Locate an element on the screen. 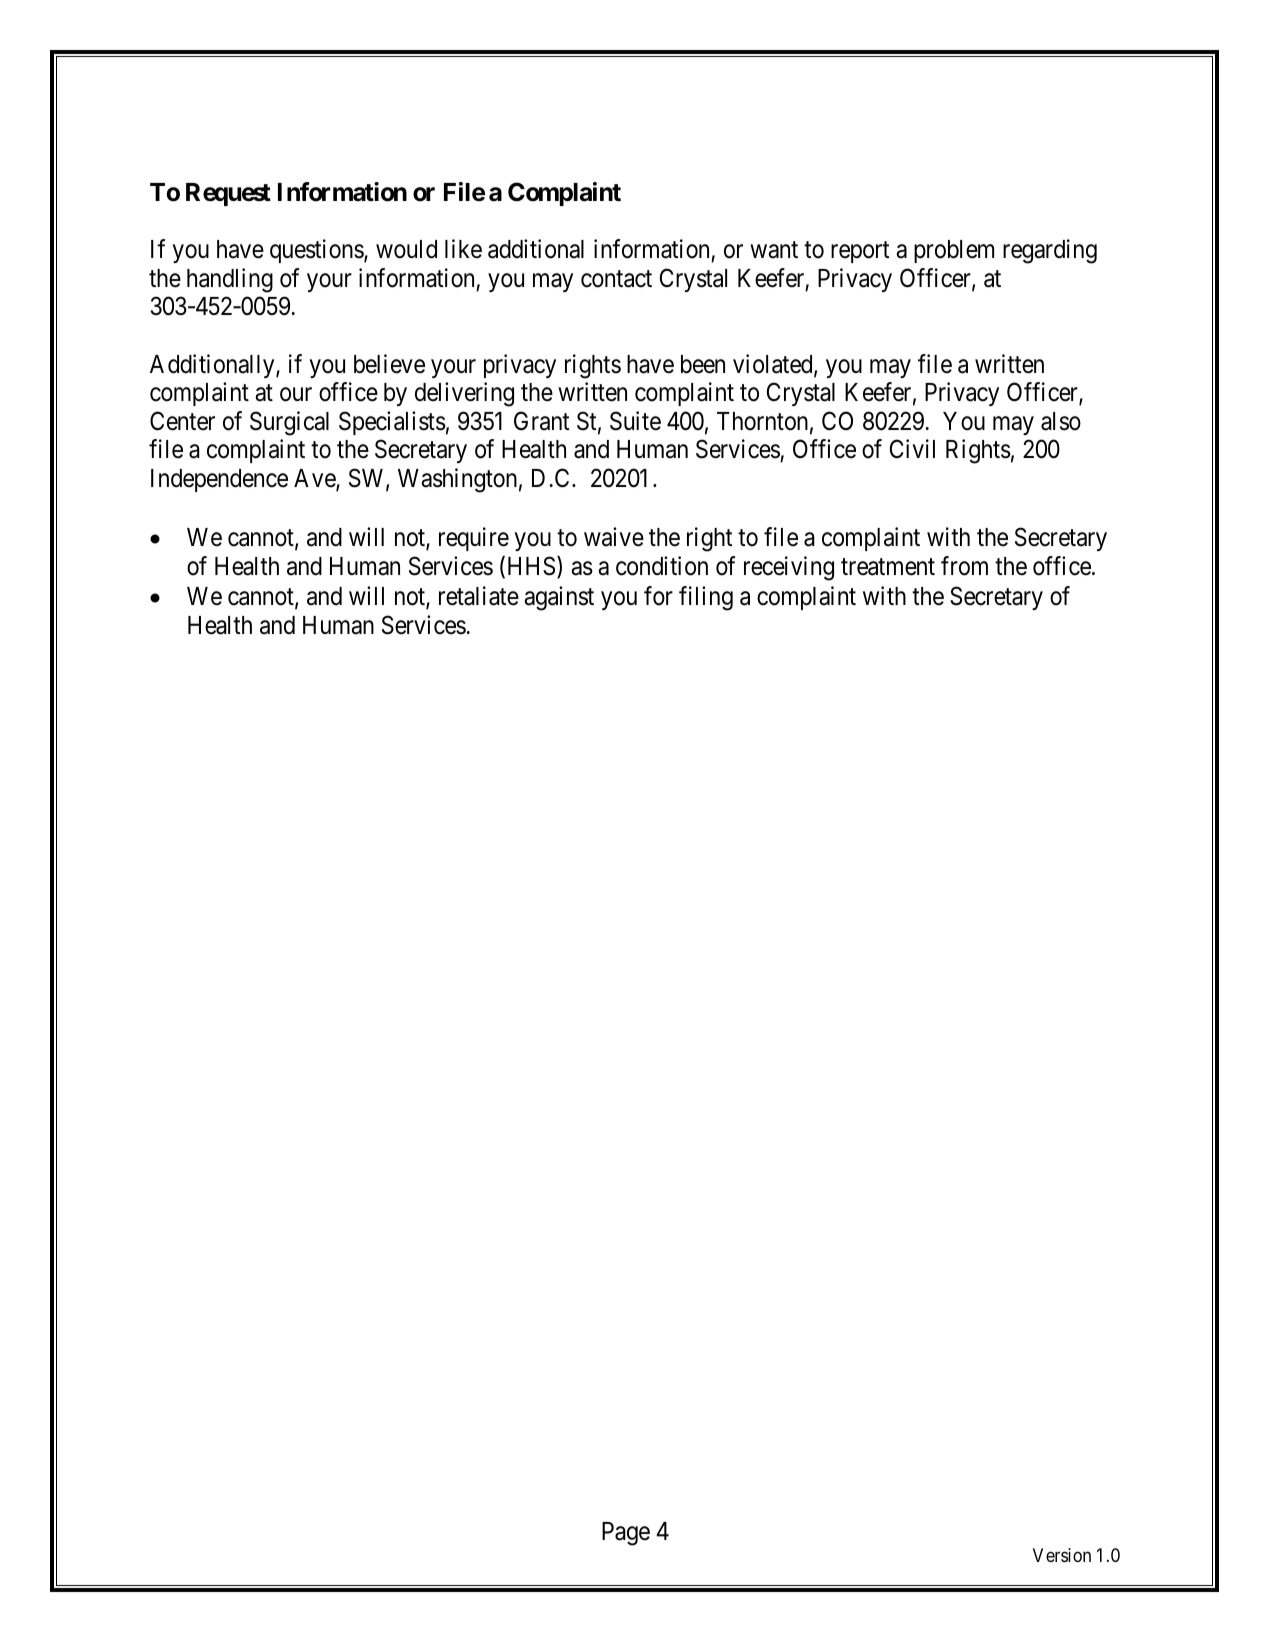  questions is located at coordinates (317, 251).
